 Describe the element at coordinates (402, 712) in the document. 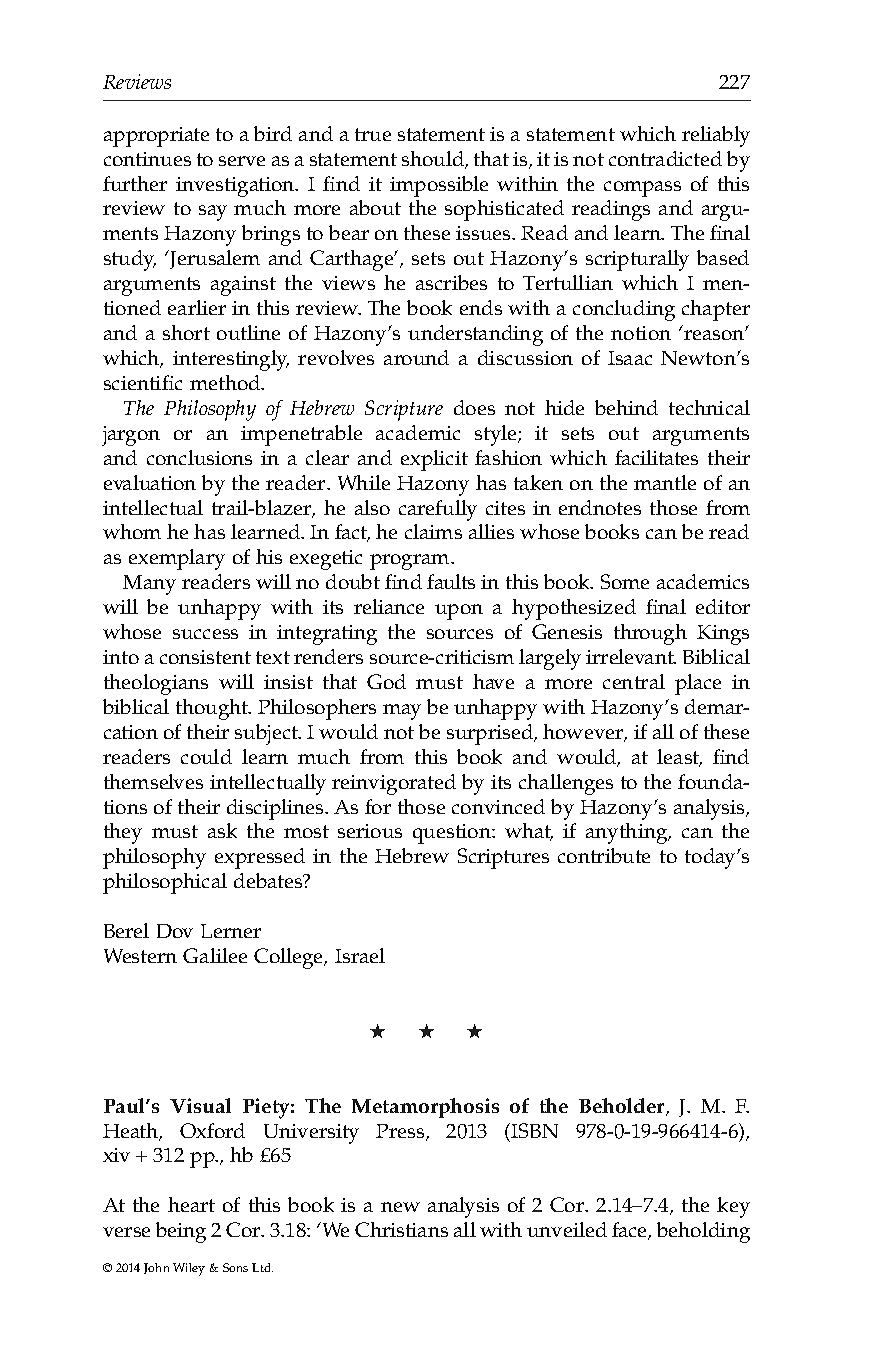

I see `may` at that location.
